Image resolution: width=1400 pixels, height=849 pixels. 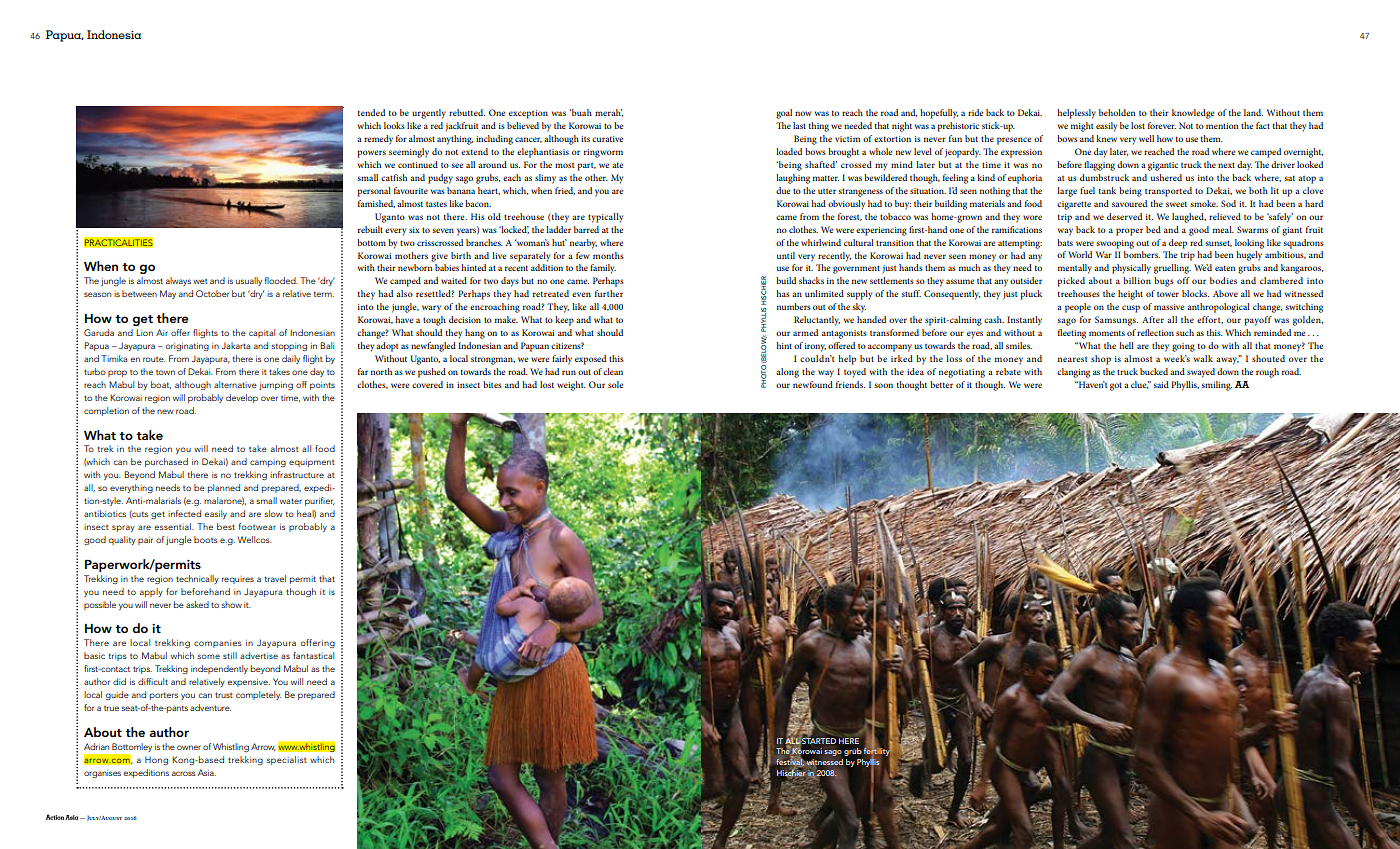 What do you see at coordinates (609, 293) in the screenshot?
I see `further` at bounding box center [609, 293].
